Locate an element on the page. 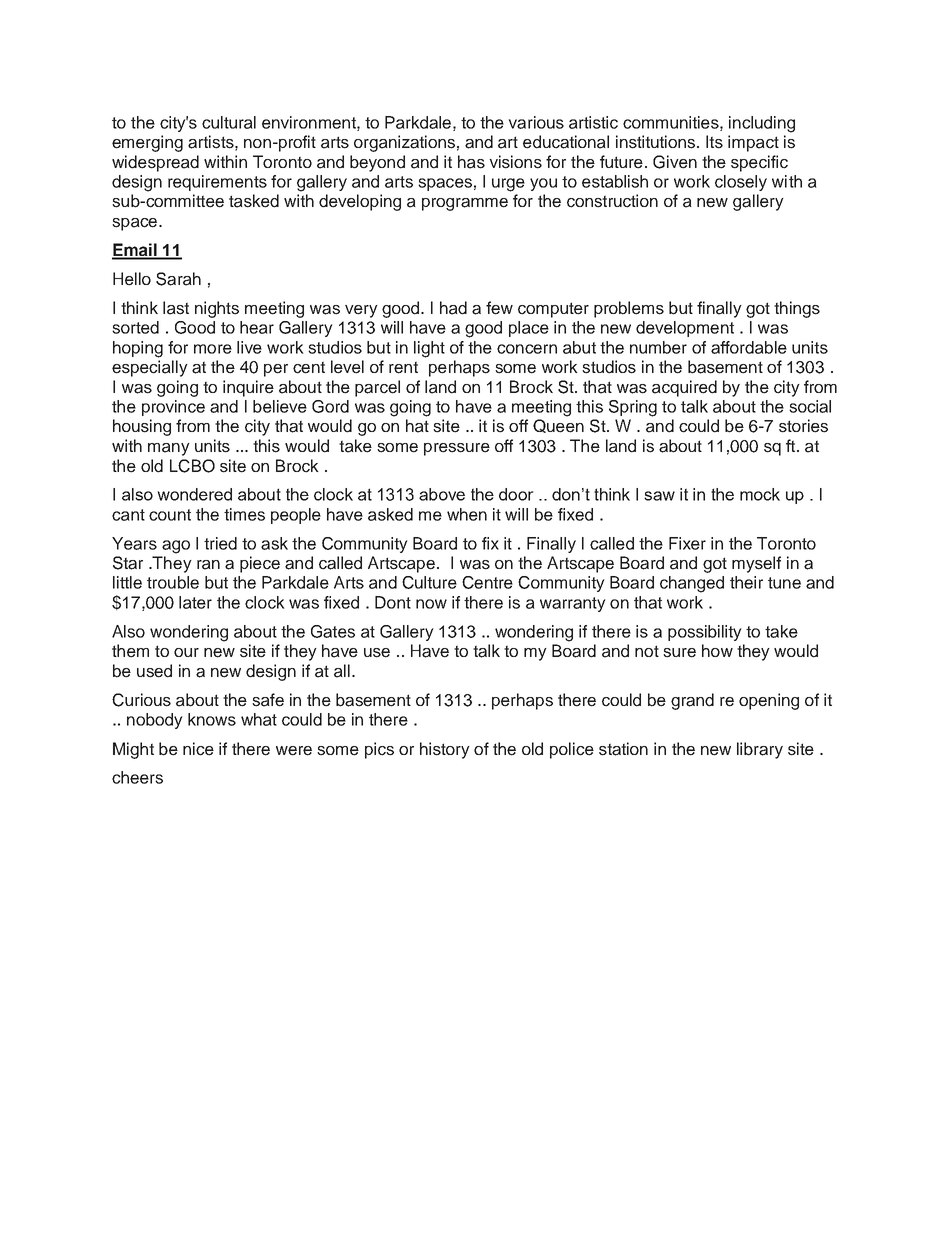 This image has width=952, height=1233. library is located at coordinates (760, 750).
